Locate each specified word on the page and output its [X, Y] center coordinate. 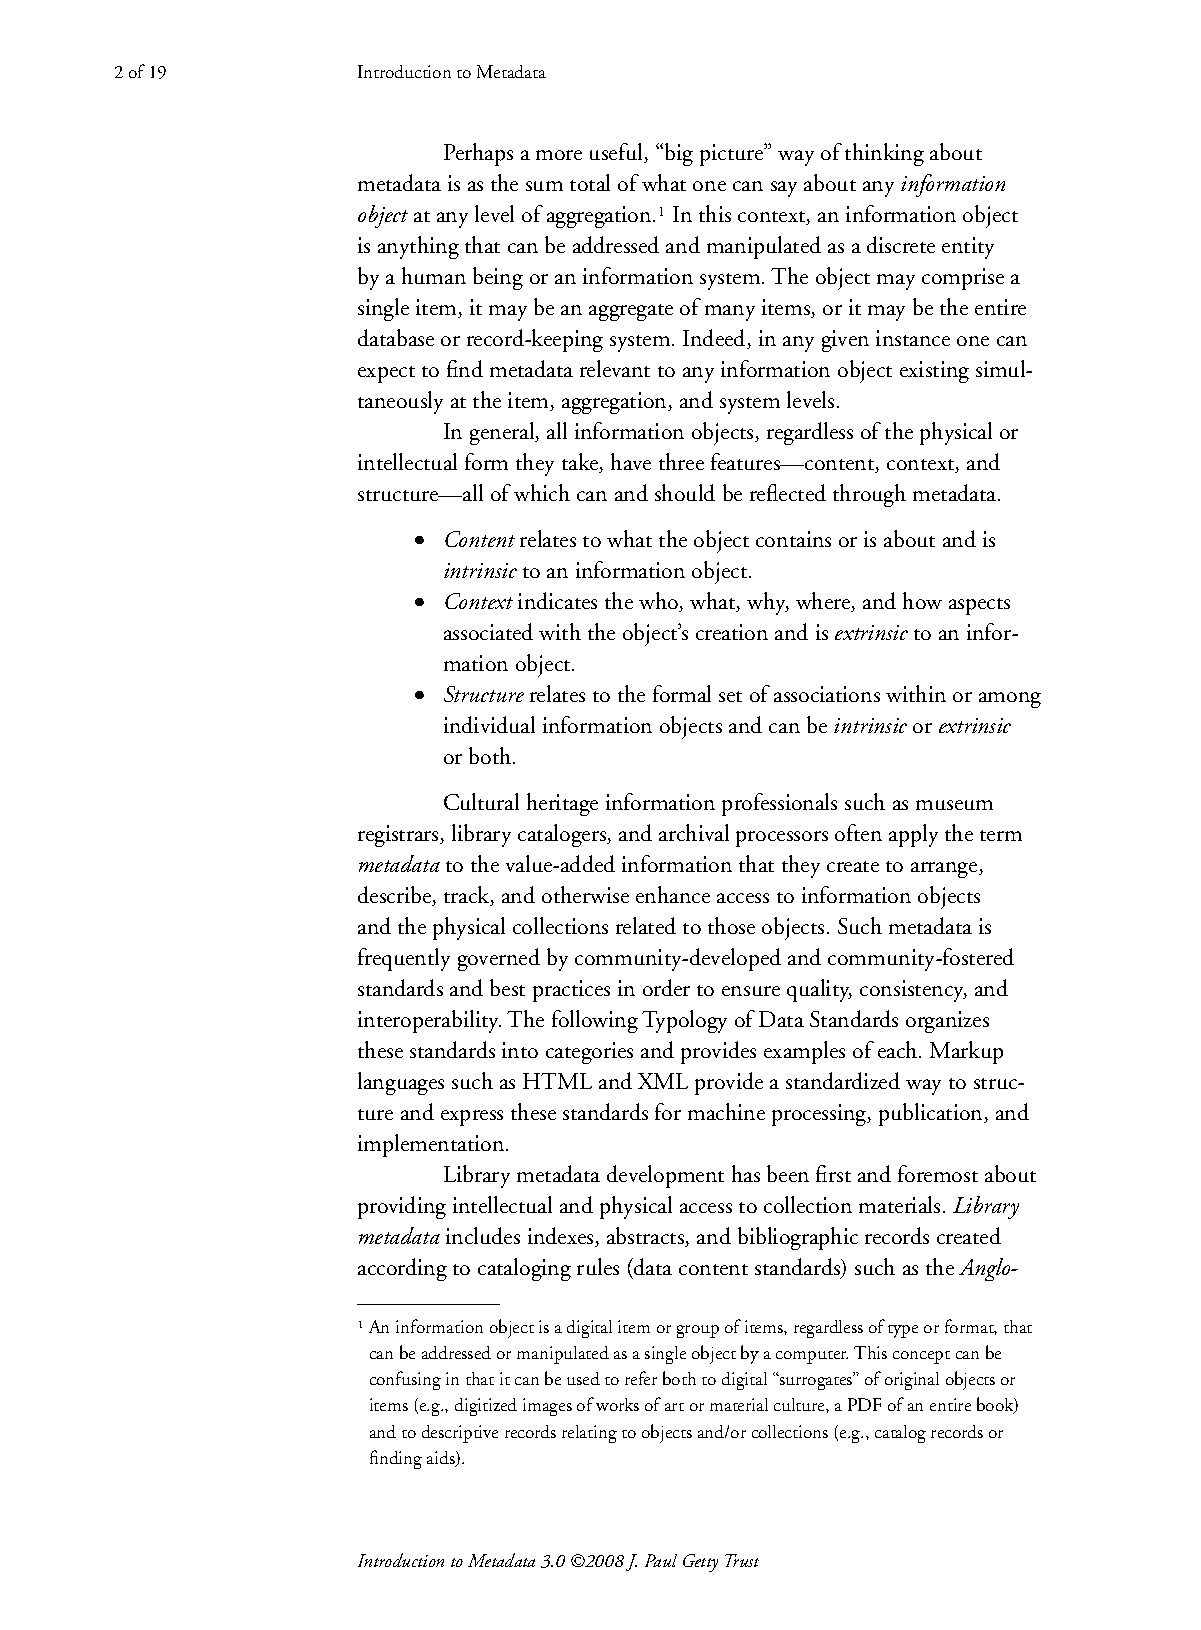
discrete [901, 244]
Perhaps [478, 154]
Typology [684, 1021]
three [681, 461]
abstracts [647, 1237]
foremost [938, 1173]
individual [489, 724]
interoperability [429, 1021]
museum [954, 805]
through [869, 495]
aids [442, 1459]
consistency [913, 991]
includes [483, 1235]
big [679, 154]
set [730, 696]
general [503, 433]
